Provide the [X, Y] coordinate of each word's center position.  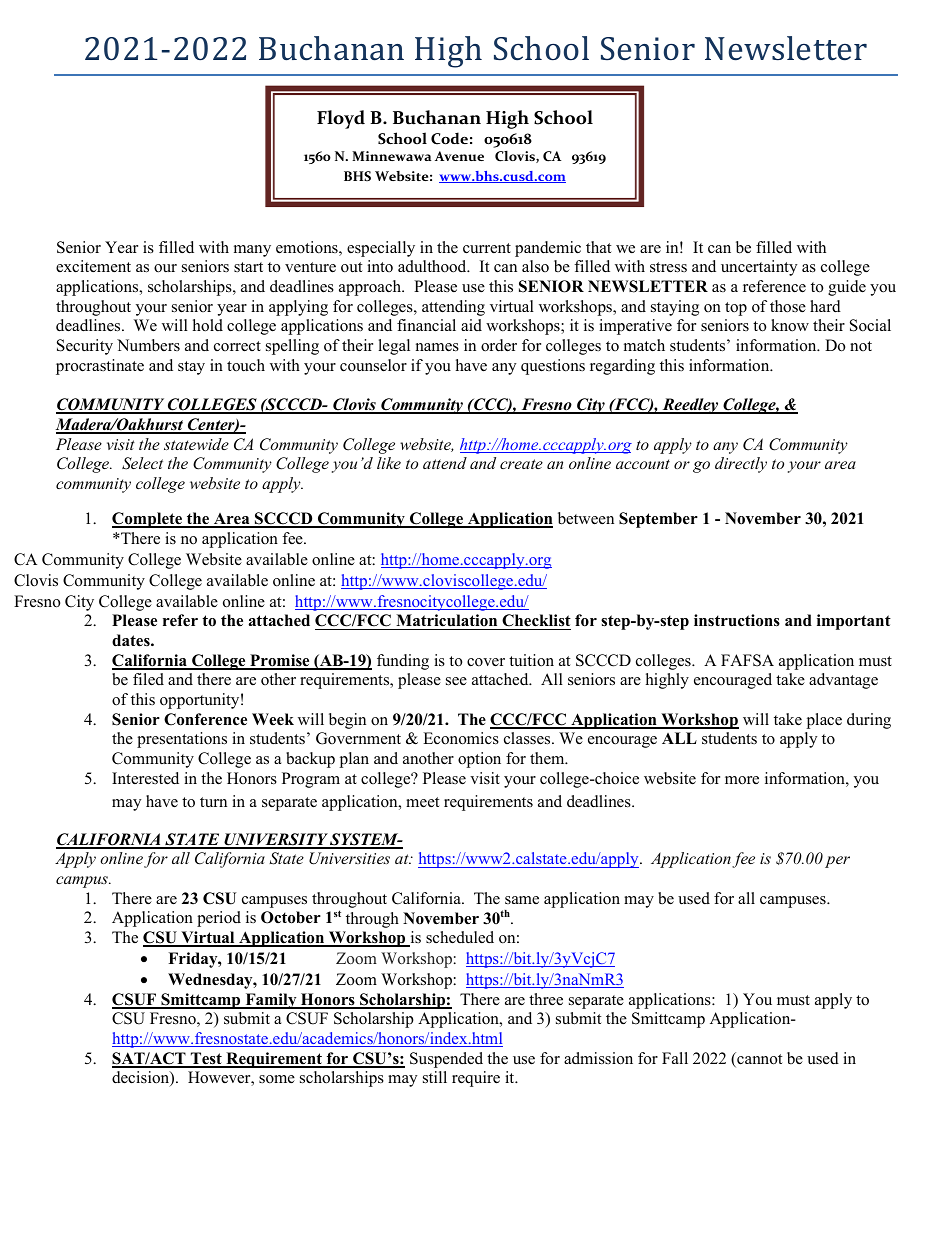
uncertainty [759, 268]
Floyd [341, 119]
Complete [148, 520]
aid [471, 325]
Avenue [459, 156]
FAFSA [747, 660]
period [219, 919]
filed [148, 679]
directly [741, 465]
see [456, 681]
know [790, 325]
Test [206, 1059]
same [522, 900]
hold [208, 325]
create [521, 464]
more [742, 780]
